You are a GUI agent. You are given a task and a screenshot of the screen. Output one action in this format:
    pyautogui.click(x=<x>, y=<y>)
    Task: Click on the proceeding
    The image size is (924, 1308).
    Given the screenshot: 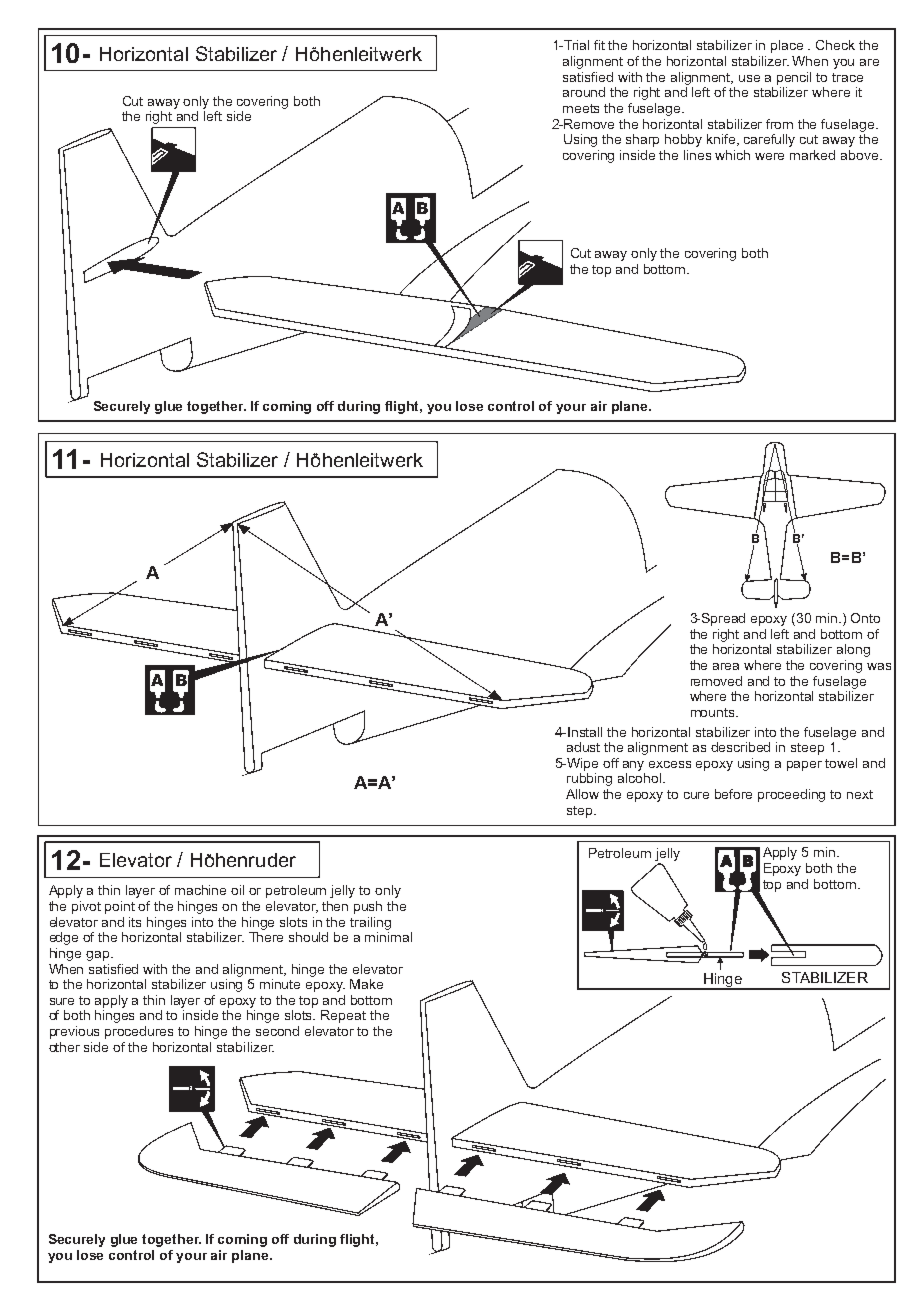 What is the action you would take?
    pyautogui.click(x=791, y=795)
